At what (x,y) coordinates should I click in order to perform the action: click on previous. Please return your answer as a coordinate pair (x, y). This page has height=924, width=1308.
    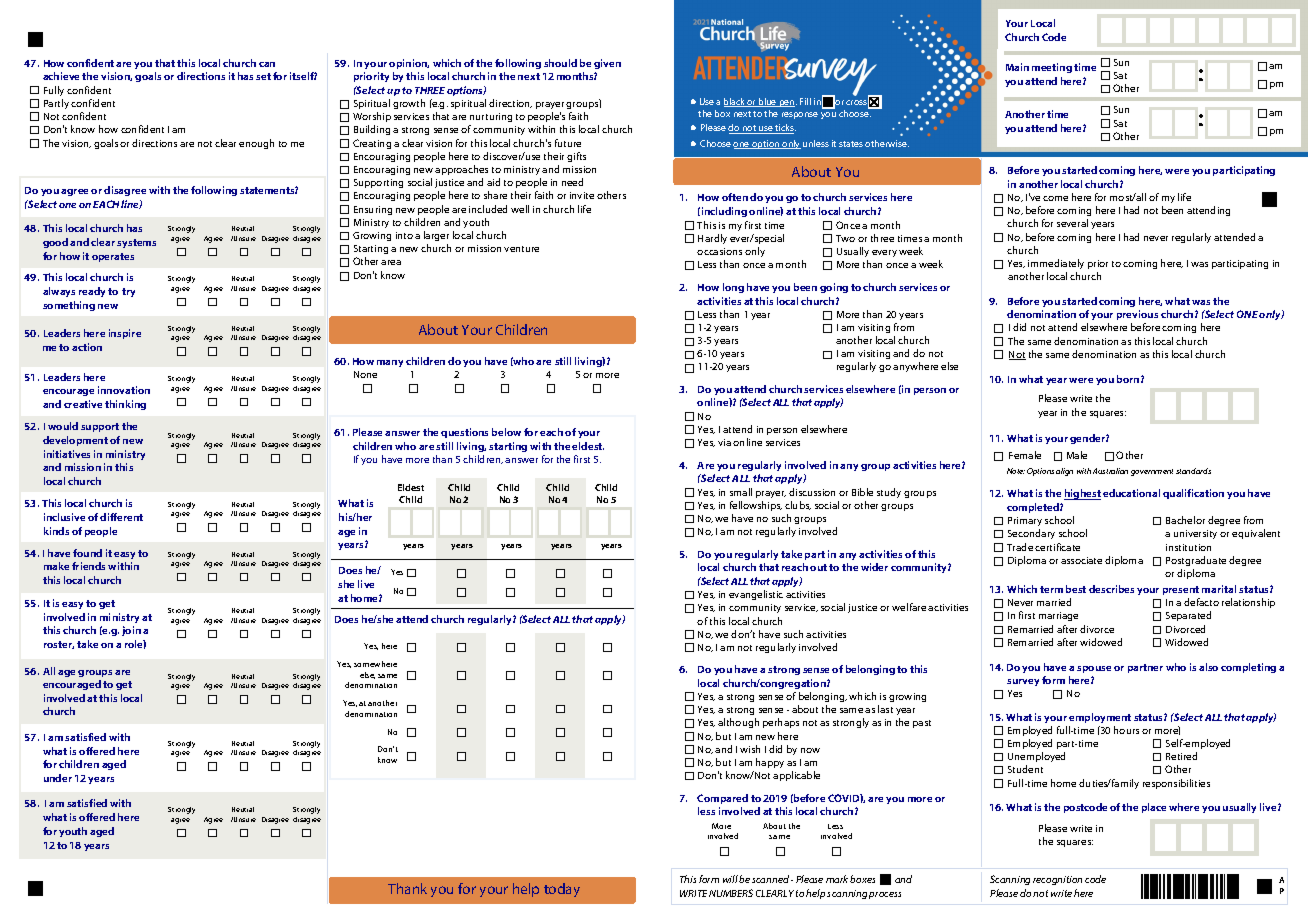
    Looking at the image, I should click on (1137, 315).
